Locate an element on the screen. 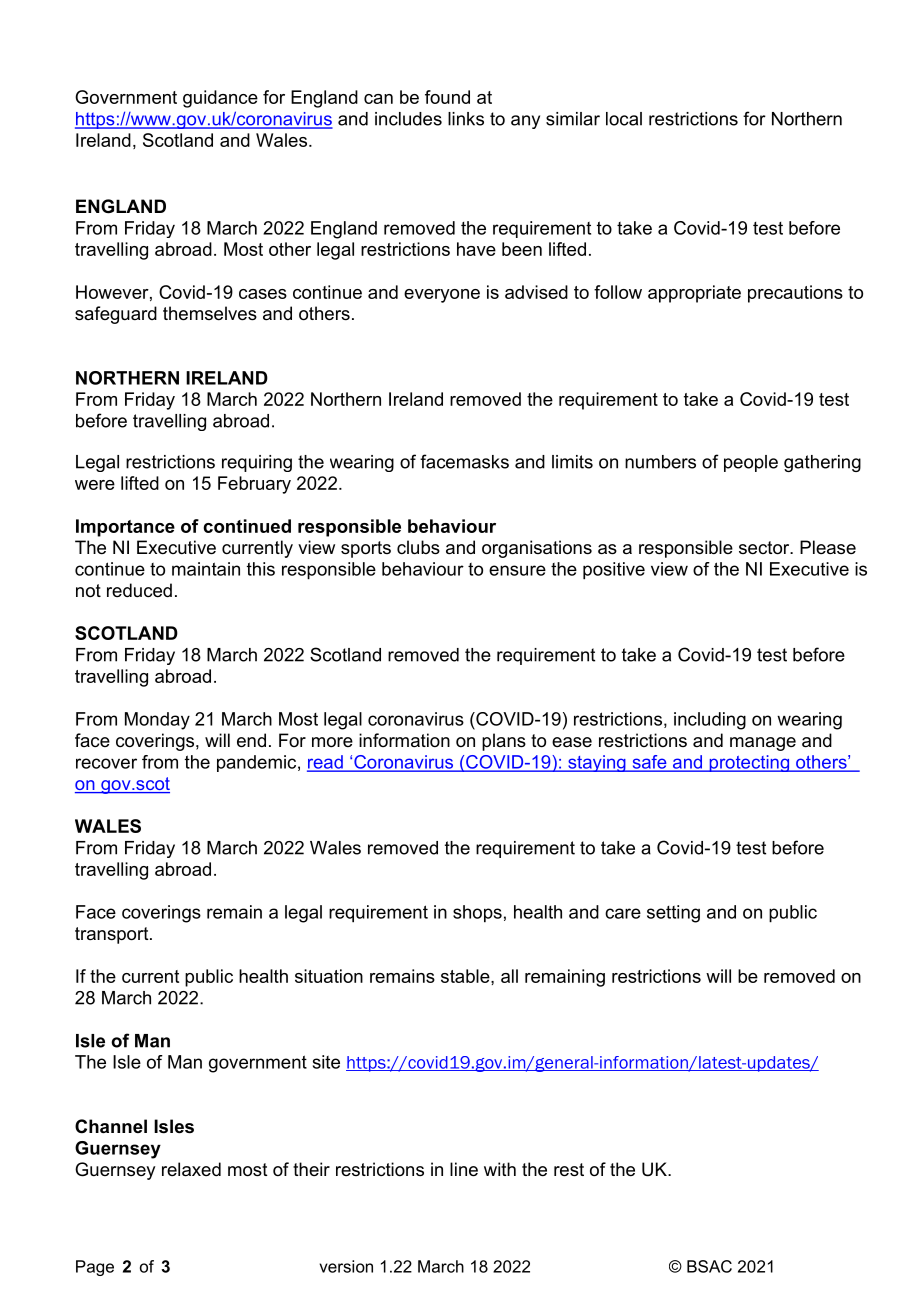 The width and height of the screenshot is (924, 1308). including is located at coordinates (710, 721).
